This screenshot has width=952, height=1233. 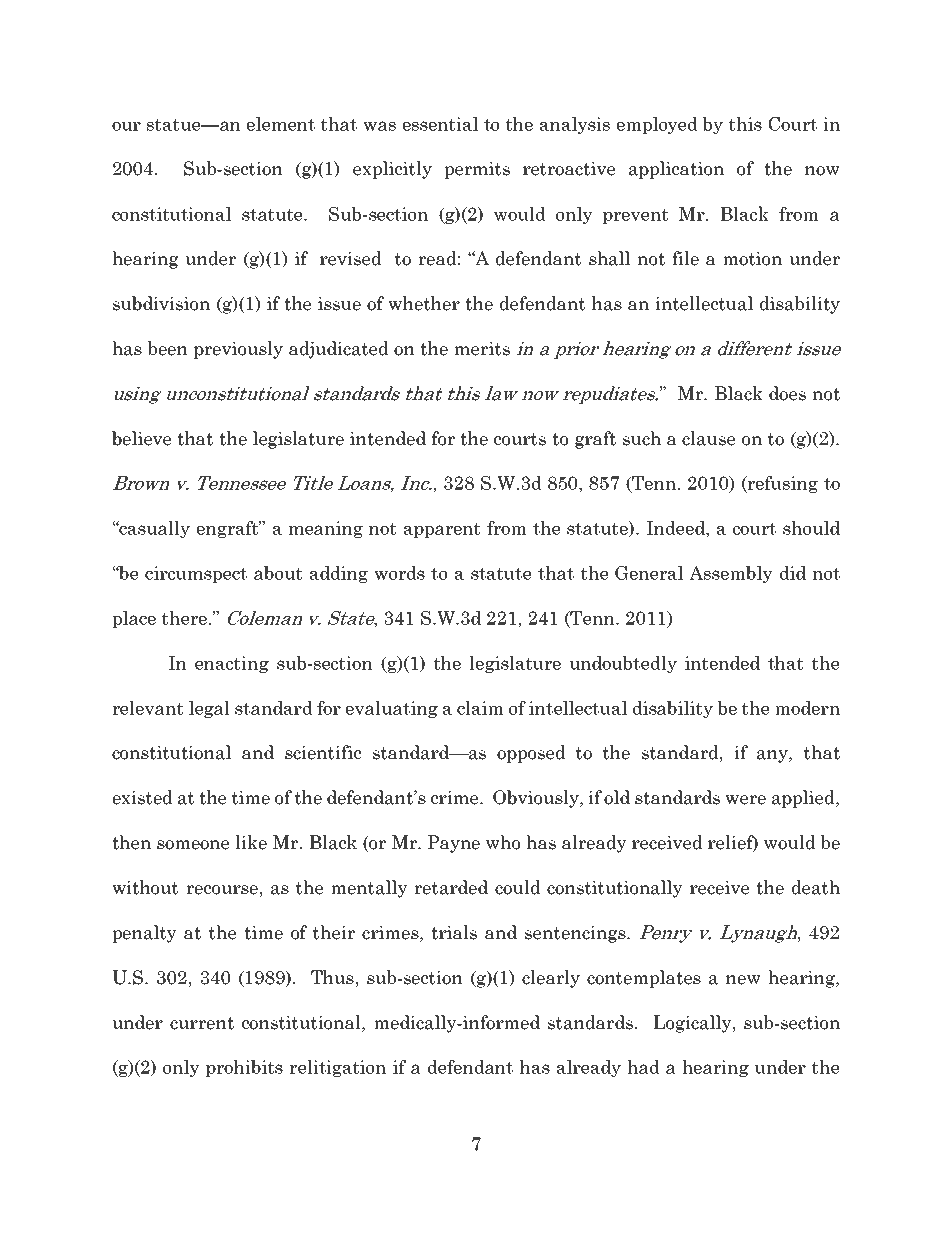 I want to click on permits, so click(x=477, y=170).
